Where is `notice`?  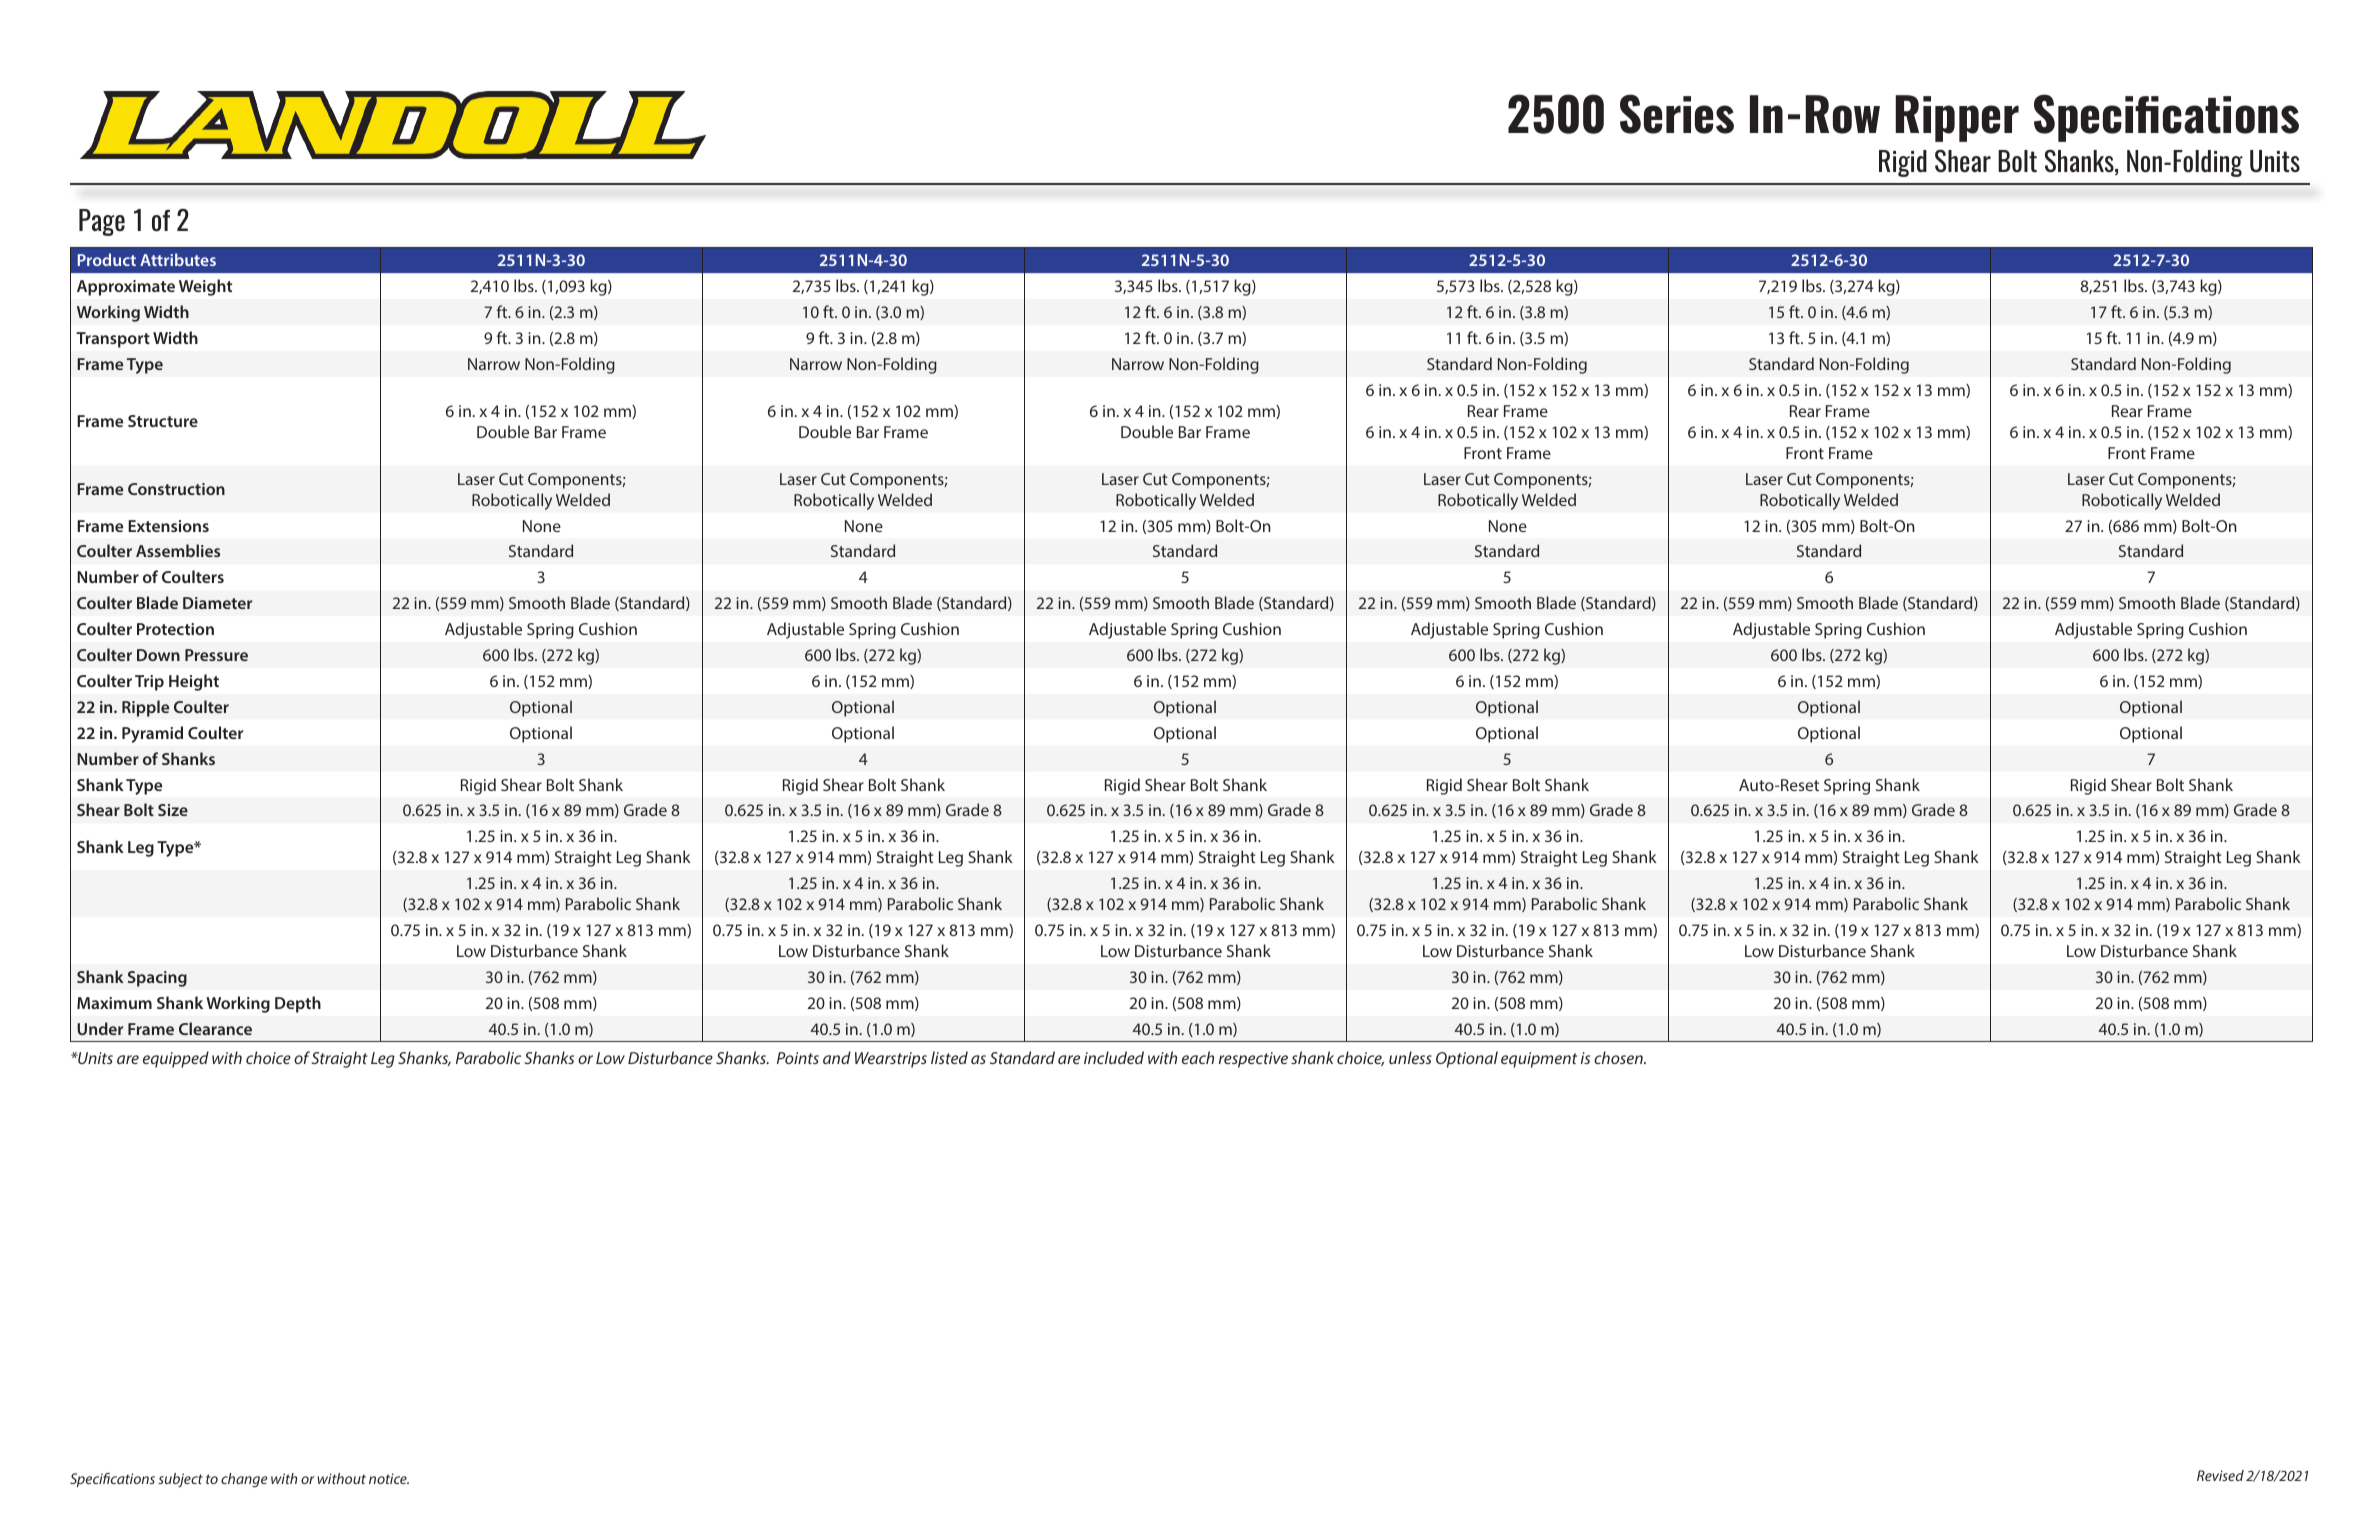 notice is located at coordinates (389, 1478).
